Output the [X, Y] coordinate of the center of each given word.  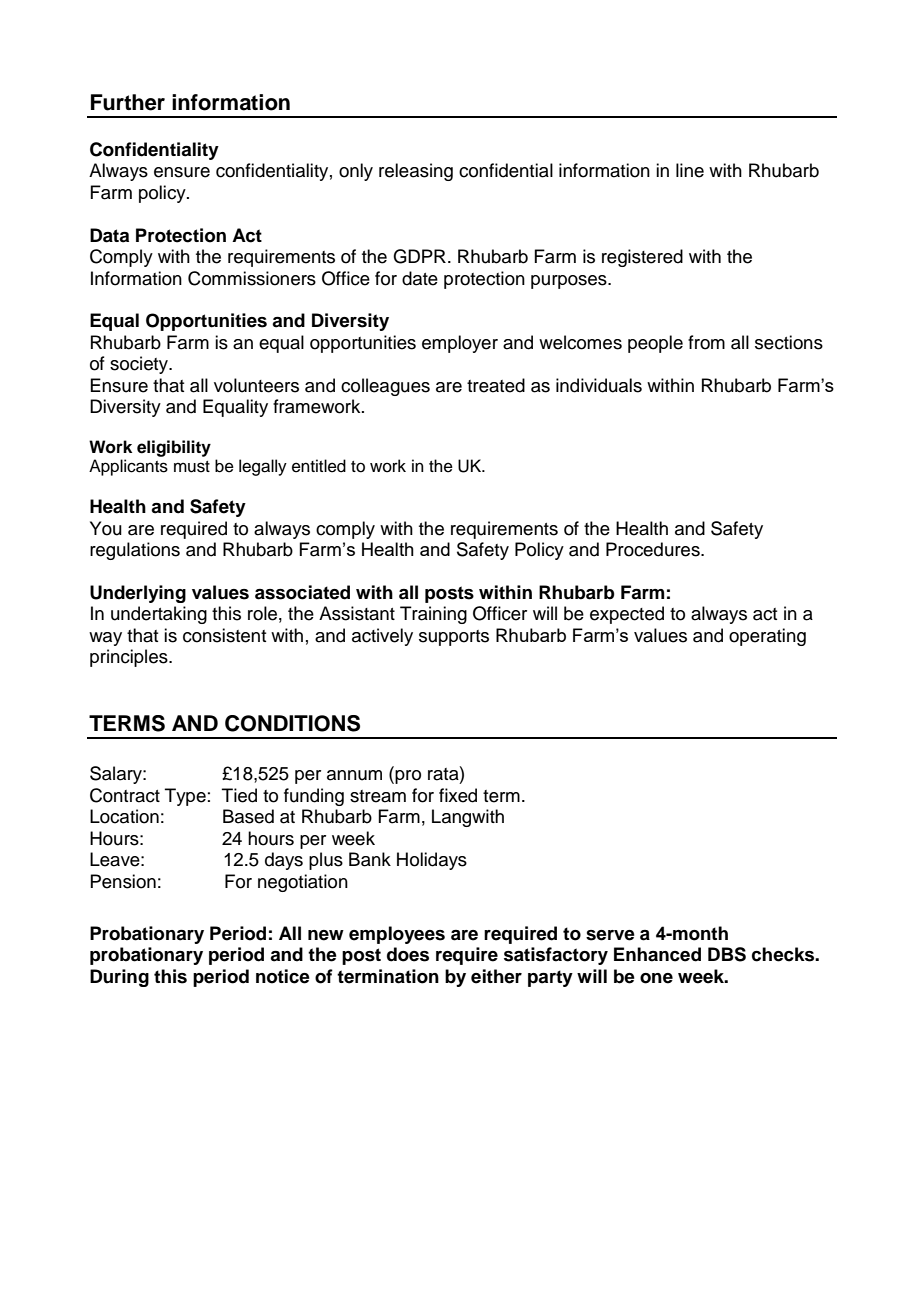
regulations [135, 551]
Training [433, 615]
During [119, 978]
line [690, 170]
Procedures [654, 549]
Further [128, 102]
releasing [416, 172]
